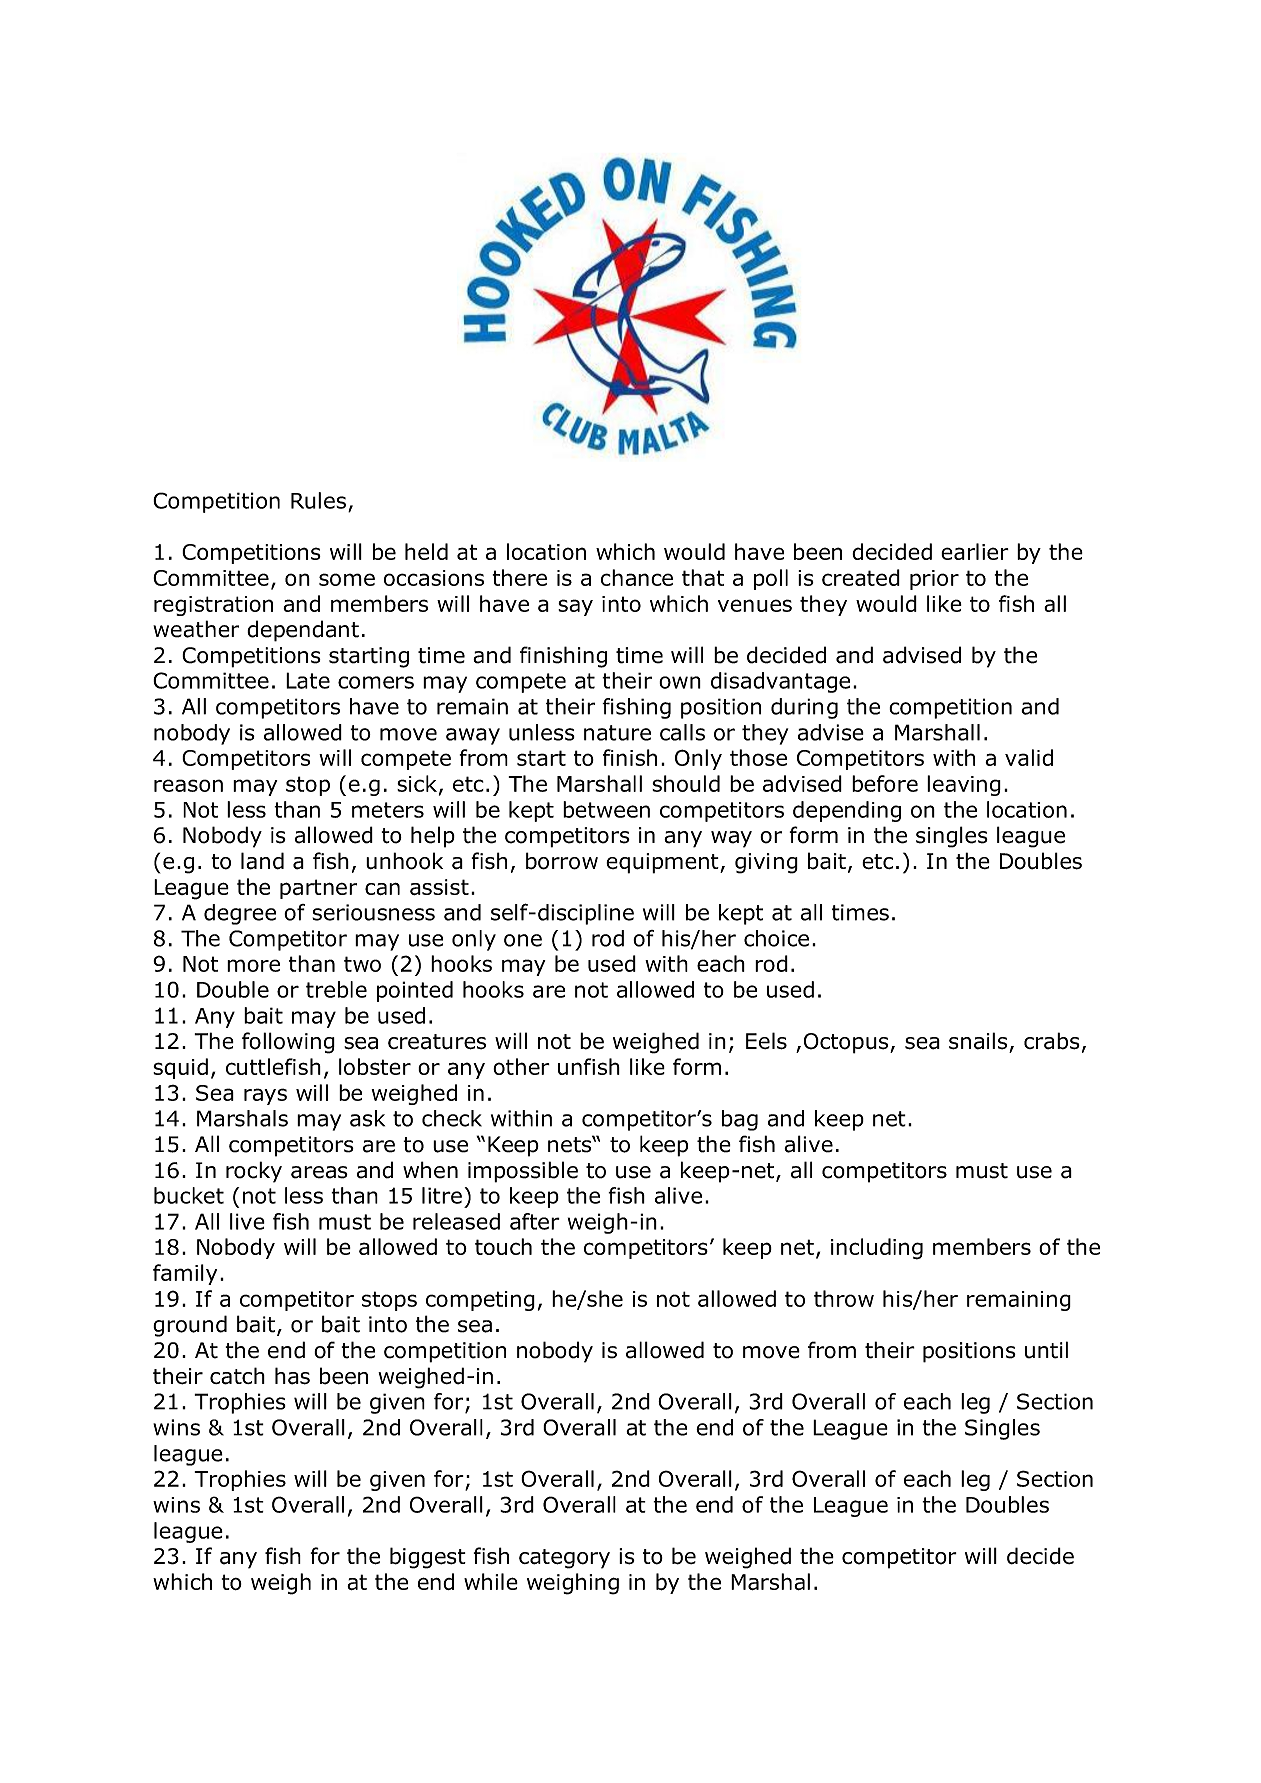  What do you see at coordinates (185, 1274) in the screenshot?
I see `family` at bounding box center [185, 1274].
